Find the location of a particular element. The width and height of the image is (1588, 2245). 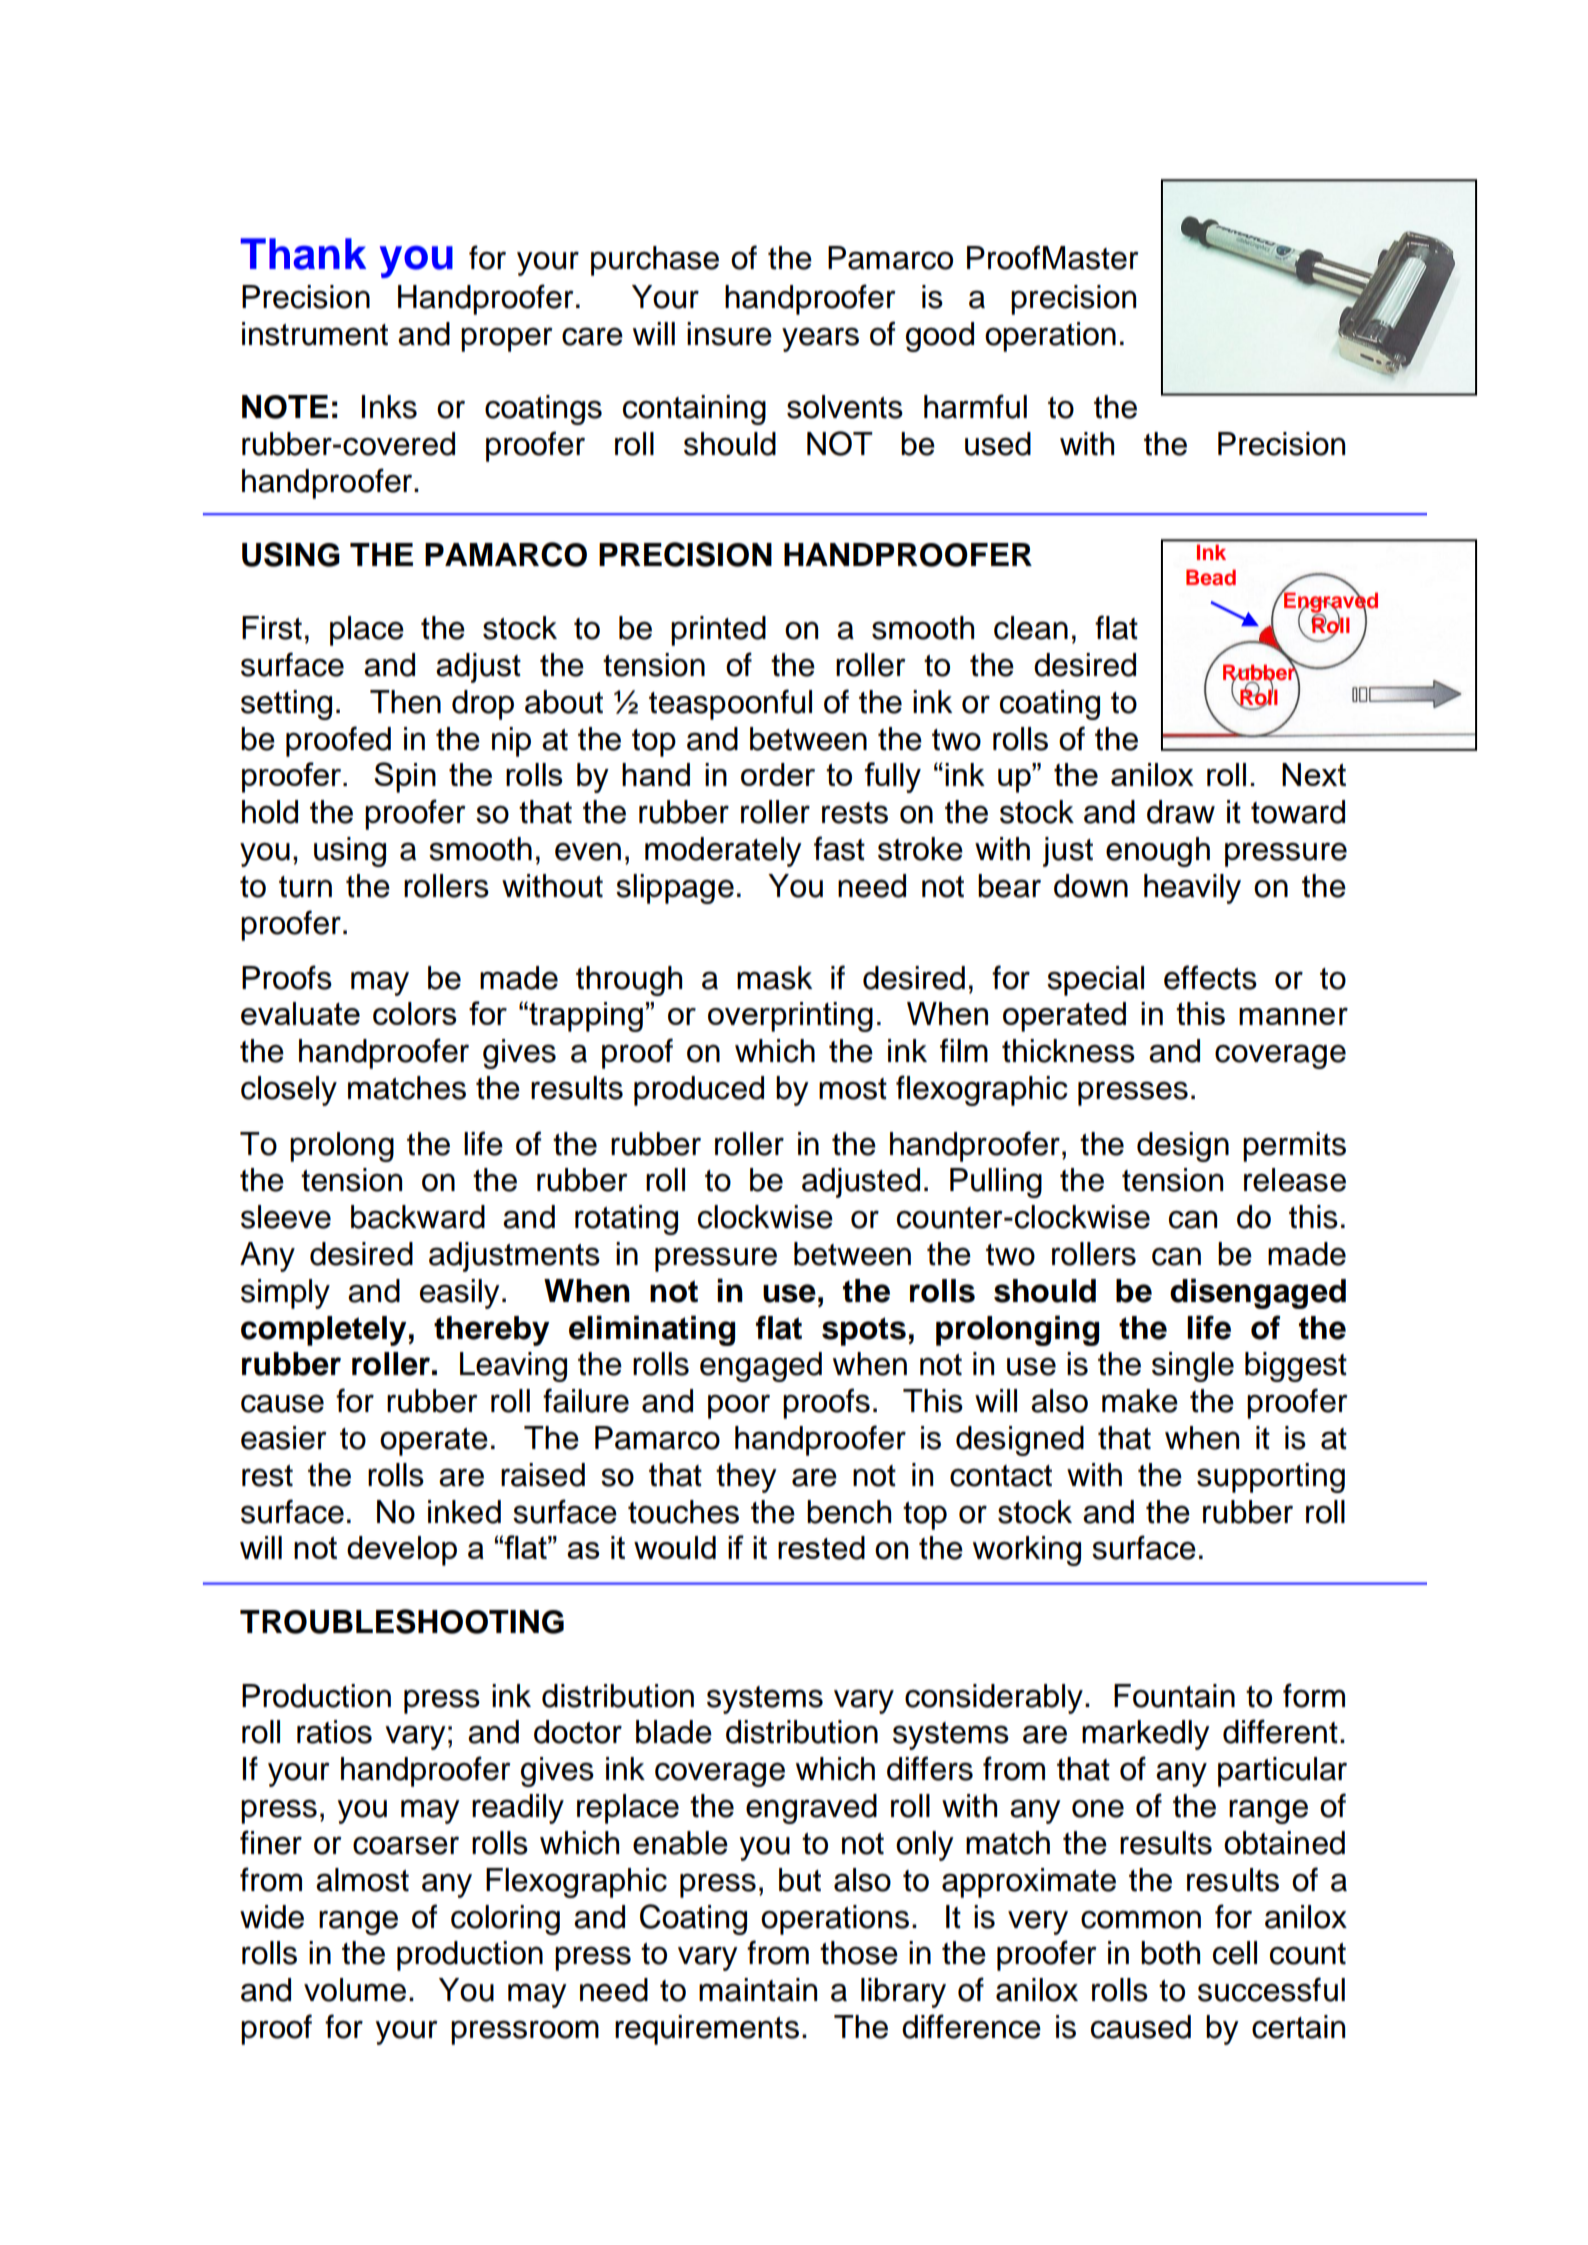

produced is located at coordinates (699, 1091).
